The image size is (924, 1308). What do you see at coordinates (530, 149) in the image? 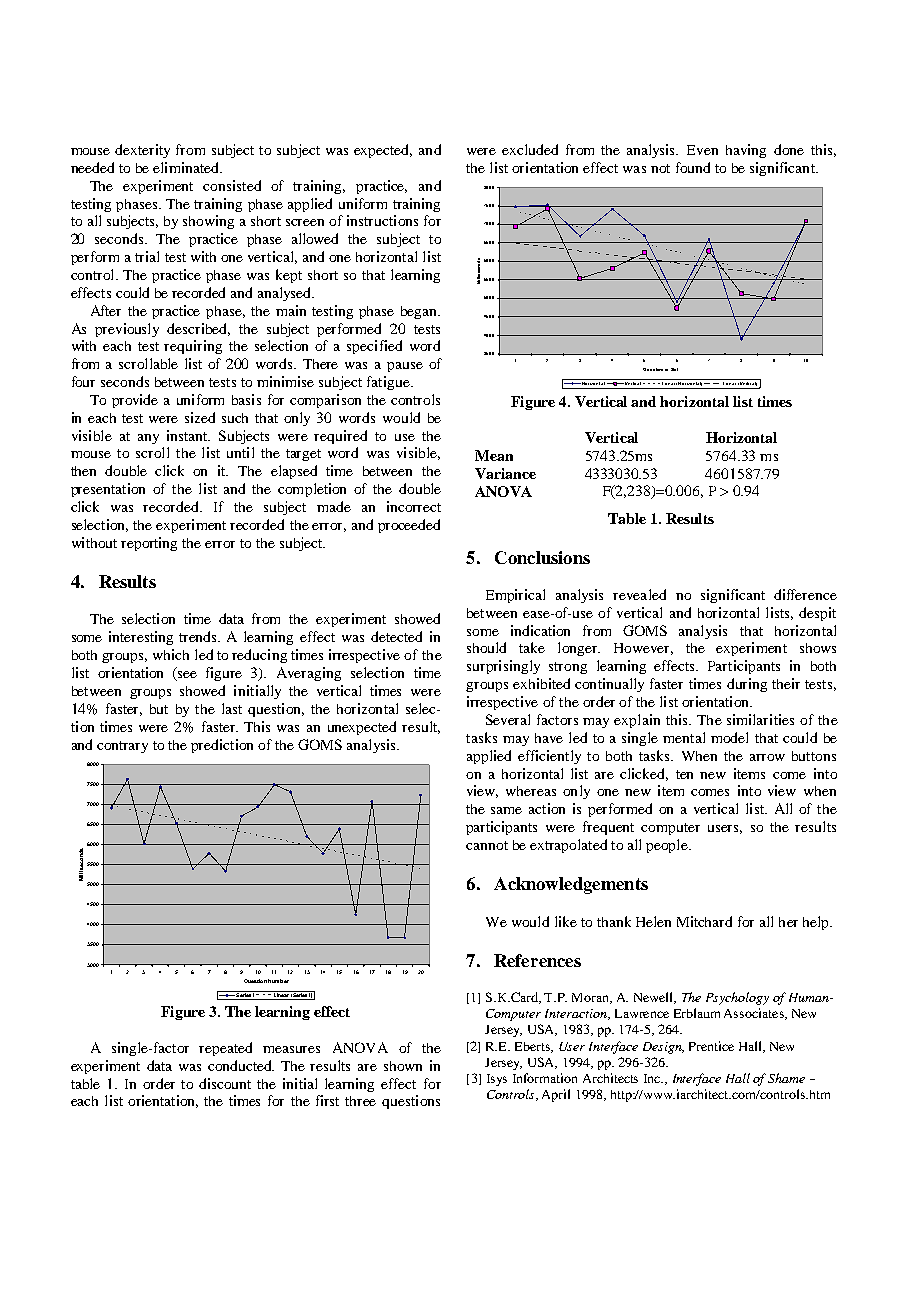
I see `excluded` at bounding box center [530, 149].
